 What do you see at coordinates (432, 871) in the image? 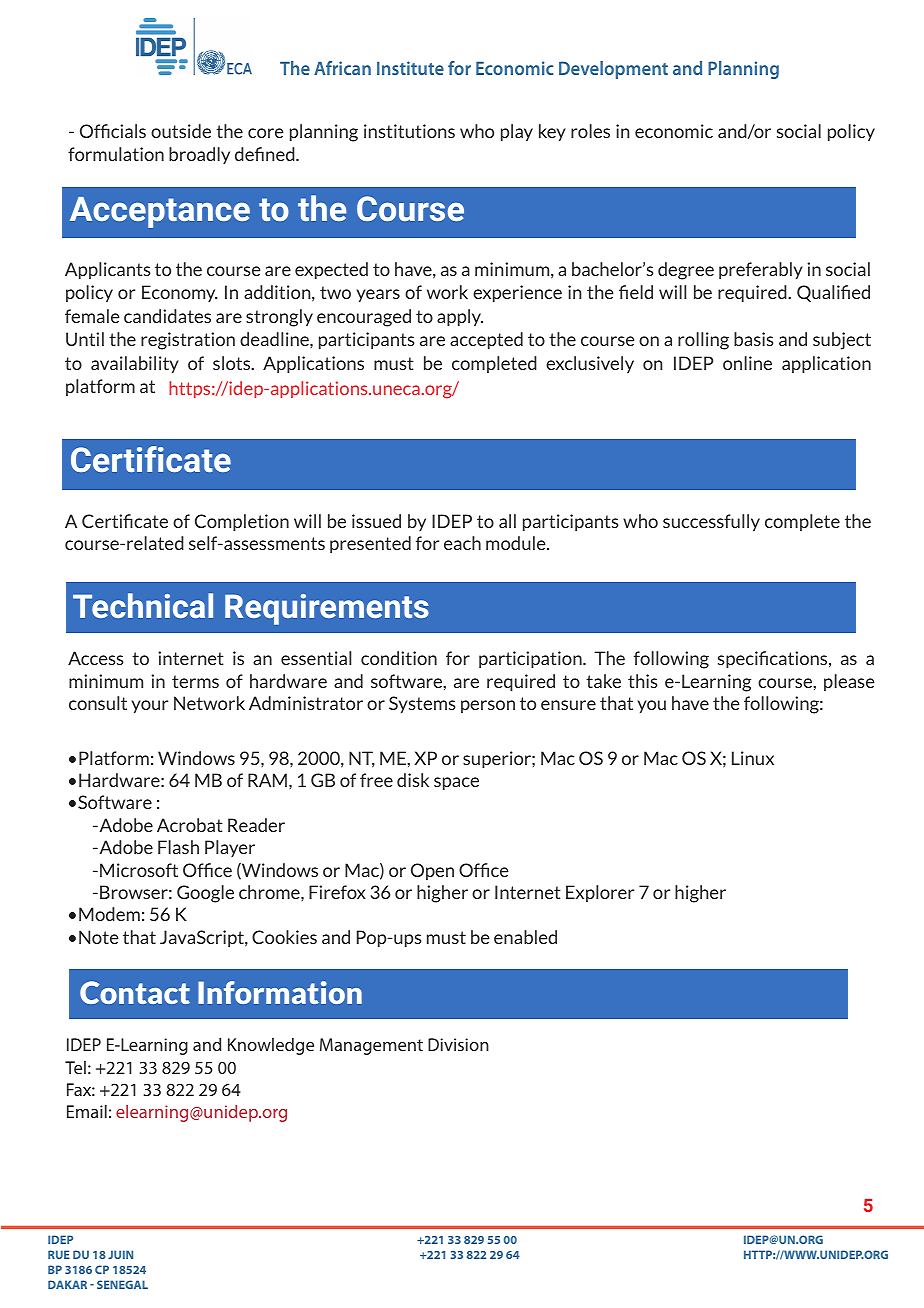
I see `Open` at bounding box center [432, 871].
